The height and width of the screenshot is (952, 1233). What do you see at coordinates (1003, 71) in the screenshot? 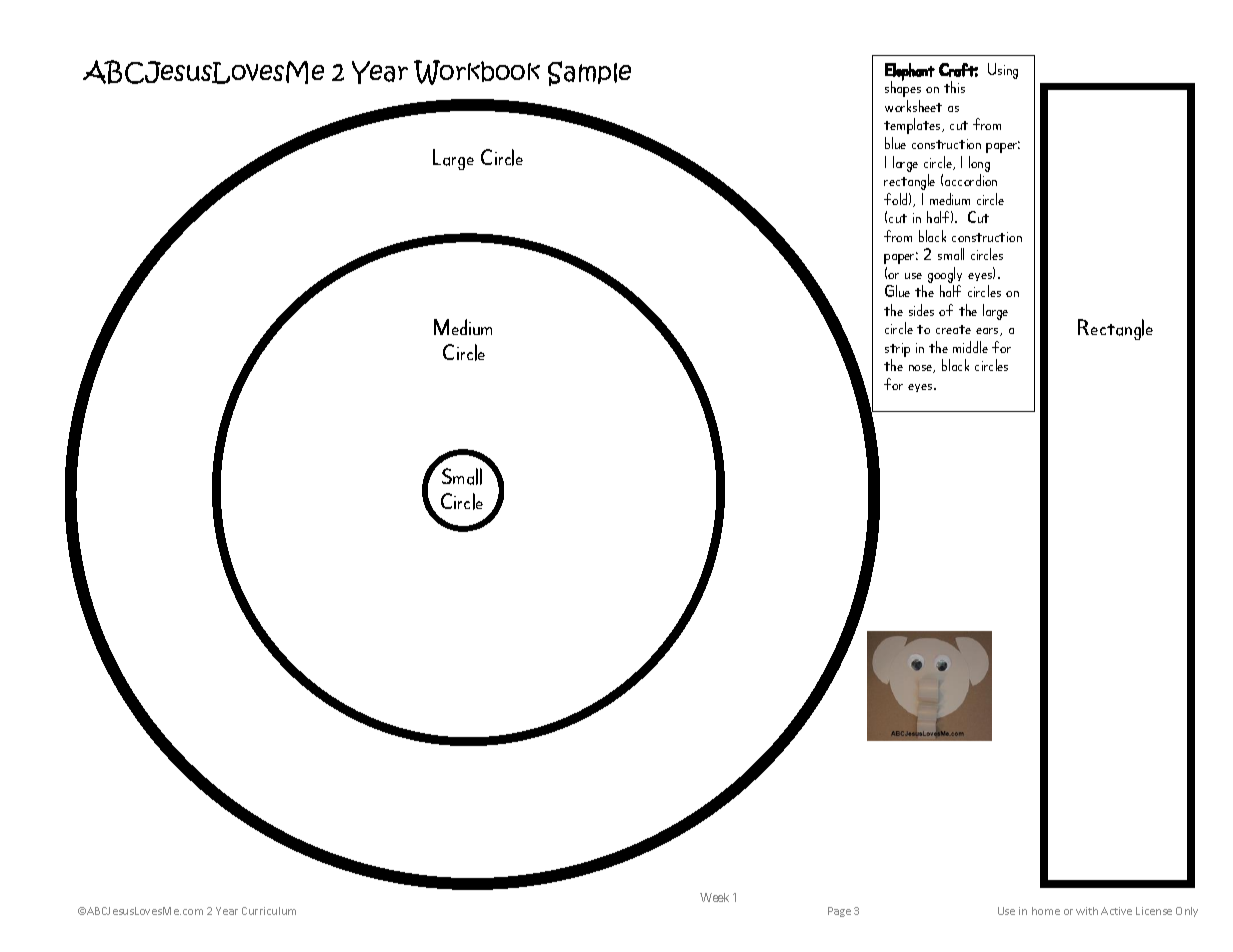
I see `Using` at bounding box center [1003, 71].
